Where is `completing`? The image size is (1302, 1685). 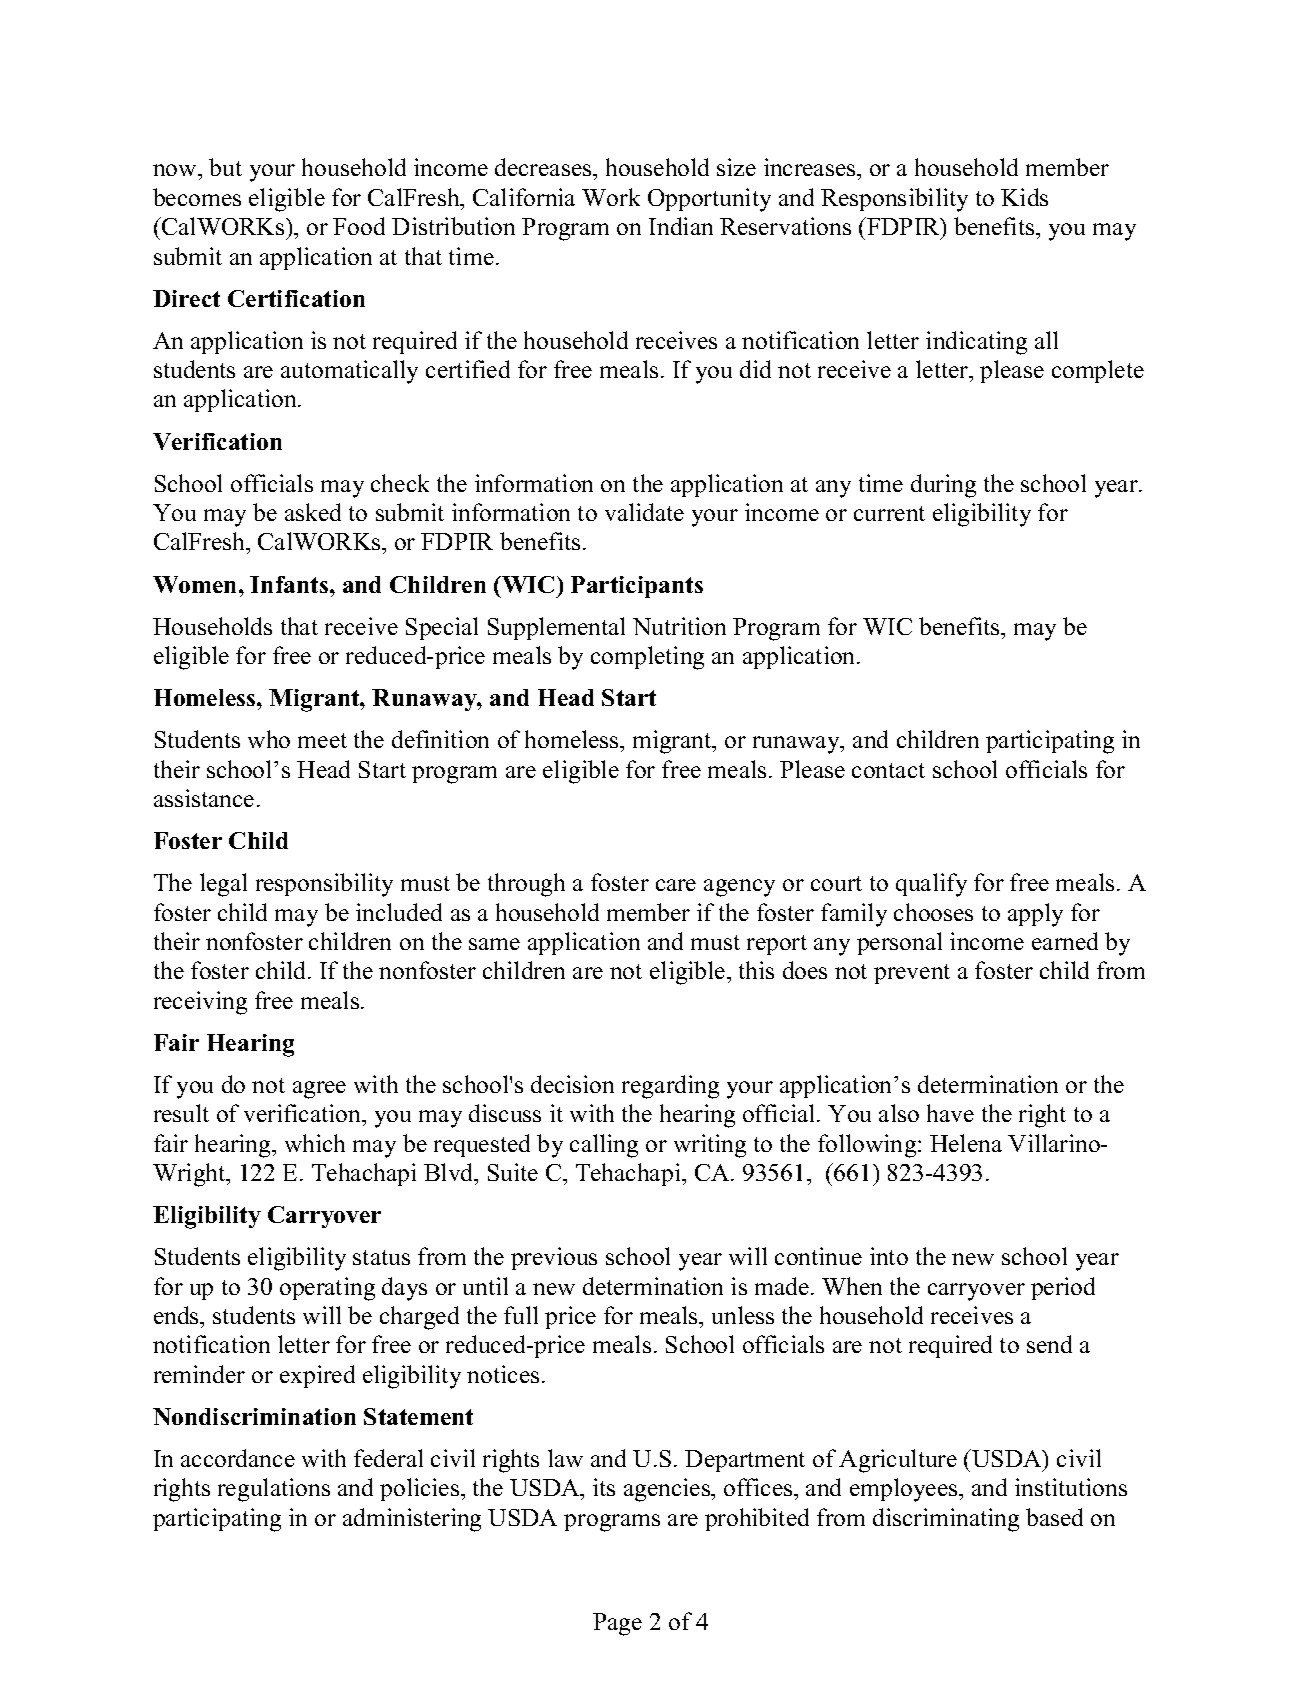 completing is located at coordinates (647, 658).
